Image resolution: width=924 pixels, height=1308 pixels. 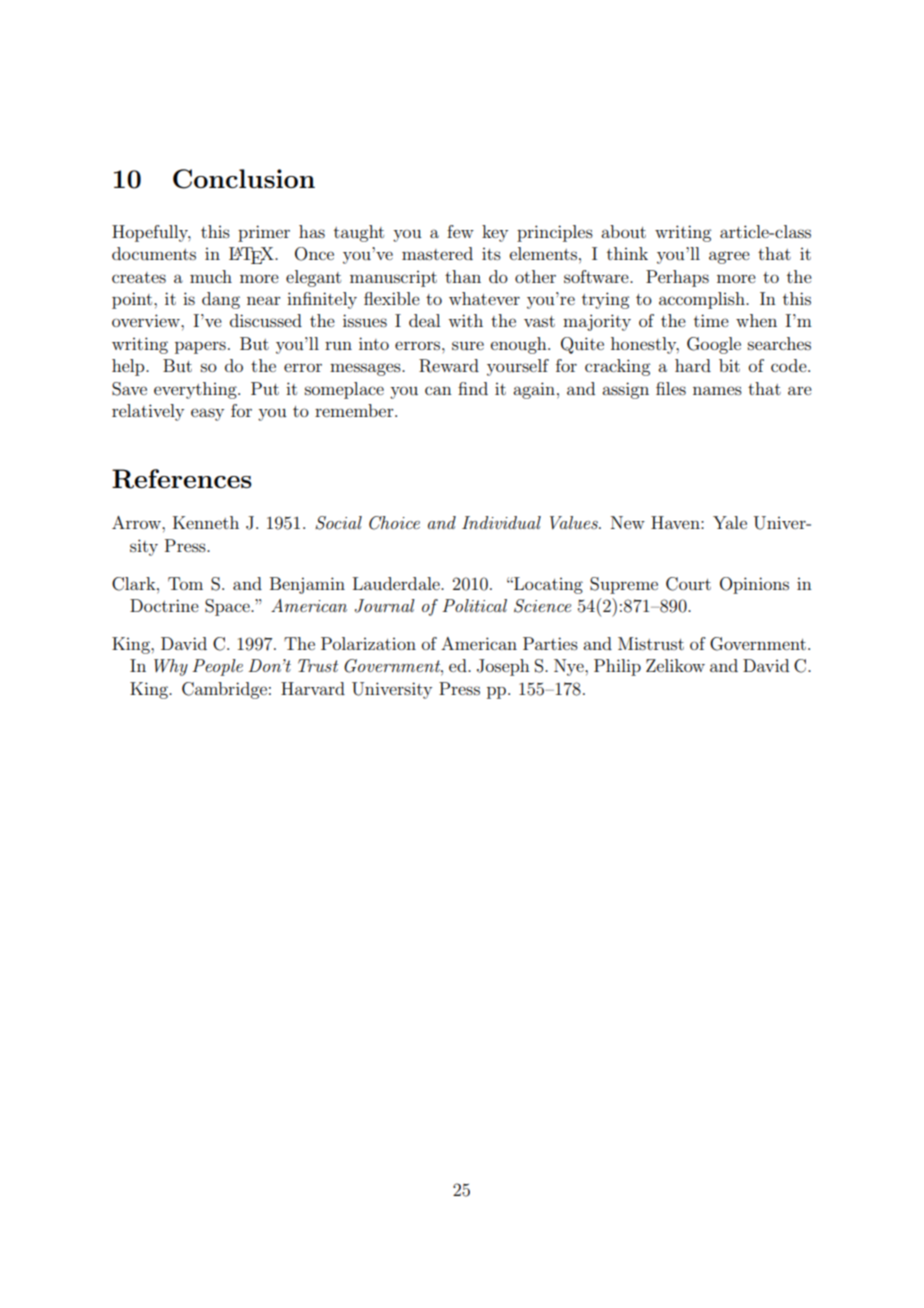 What do you see at coordinates (244, 179) in the page?
I see `Conclusion` at bounding box center [244, 179].
